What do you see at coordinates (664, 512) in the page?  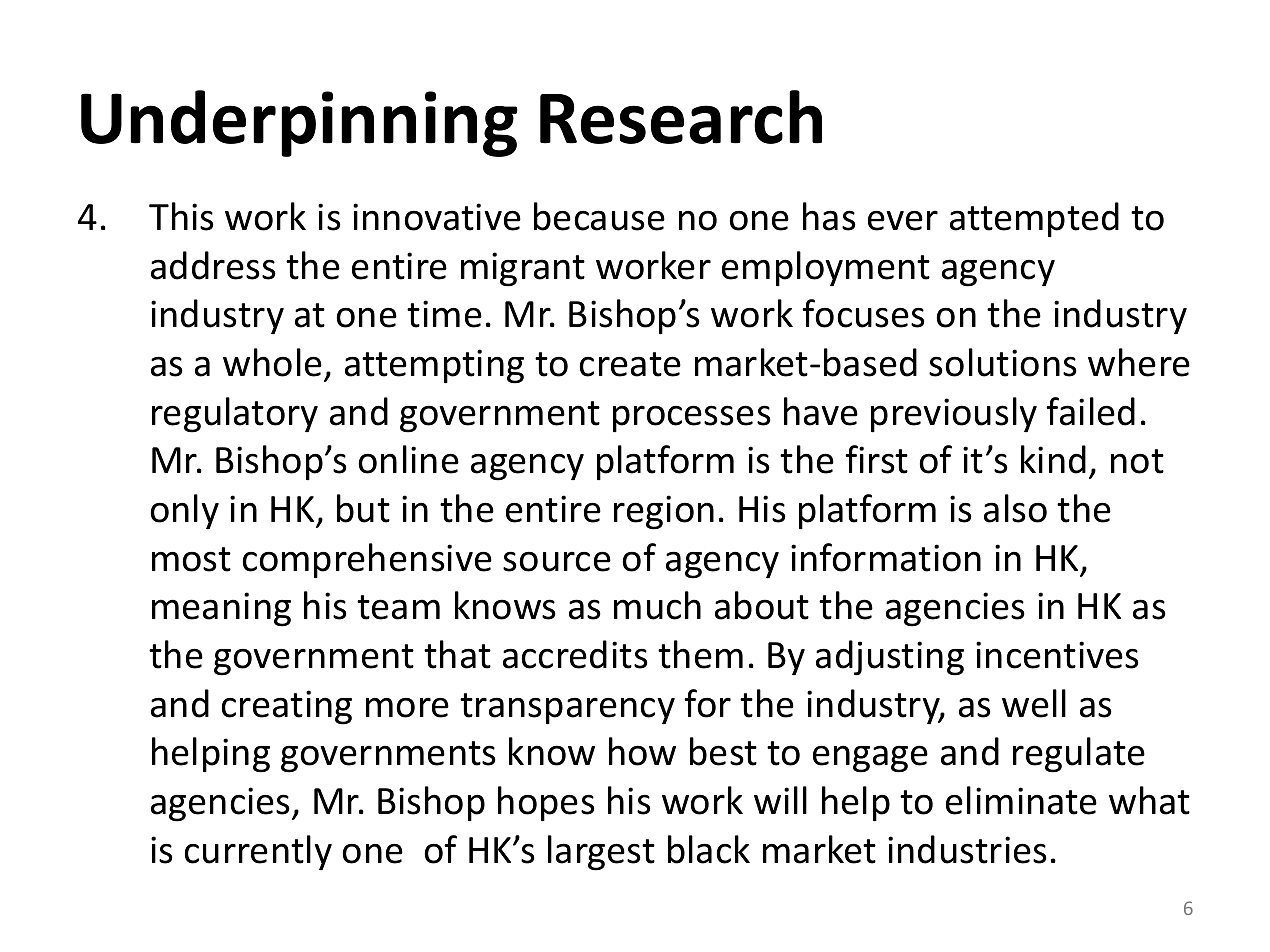 I see `region` at bounding box center [664, 512].
